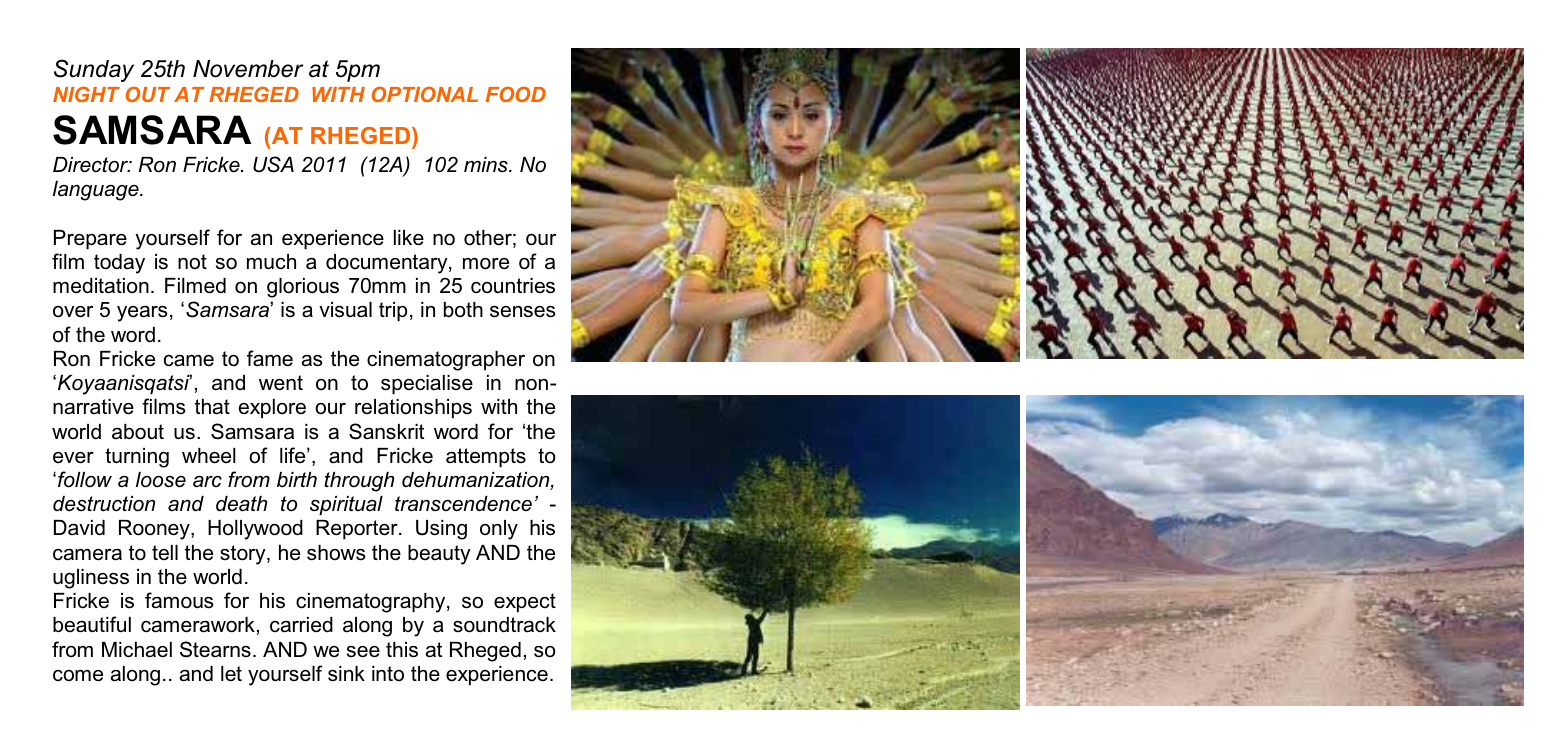 Image resolution: width=1568 pixels, height=754 pixels. What do you see at coordinates (147, 94) in the page?
I see `OUT` at bounding box center [147, 94].
